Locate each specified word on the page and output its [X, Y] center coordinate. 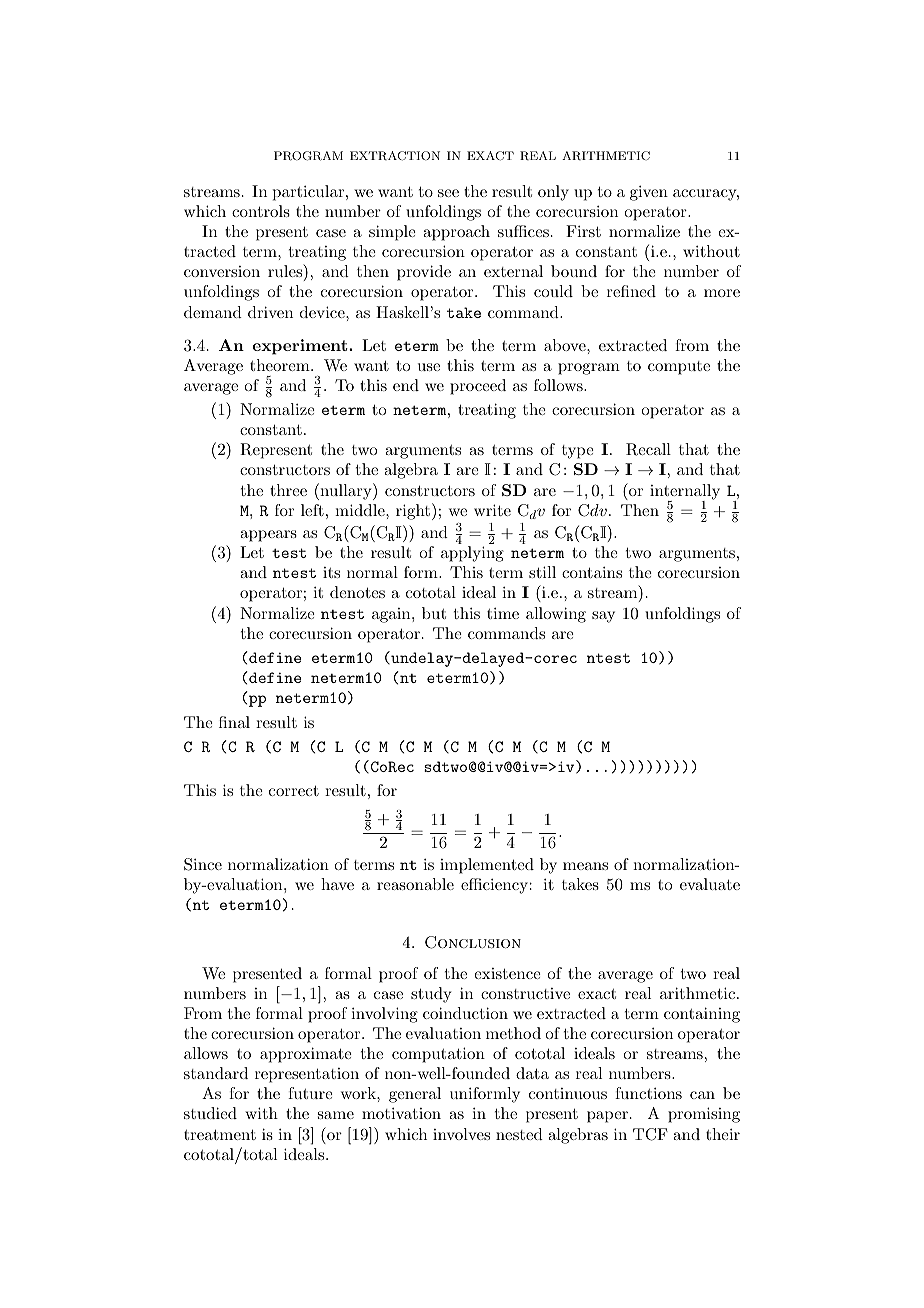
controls [261, 211]
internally [685, 493]
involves [461, 1134]
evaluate [710, 884]
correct [294, 791]
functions [648, 1093]
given [649, 193]
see [448, 193]
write [492, 510]
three [288, 490]
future [310, 1093]
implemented [487, 866]
